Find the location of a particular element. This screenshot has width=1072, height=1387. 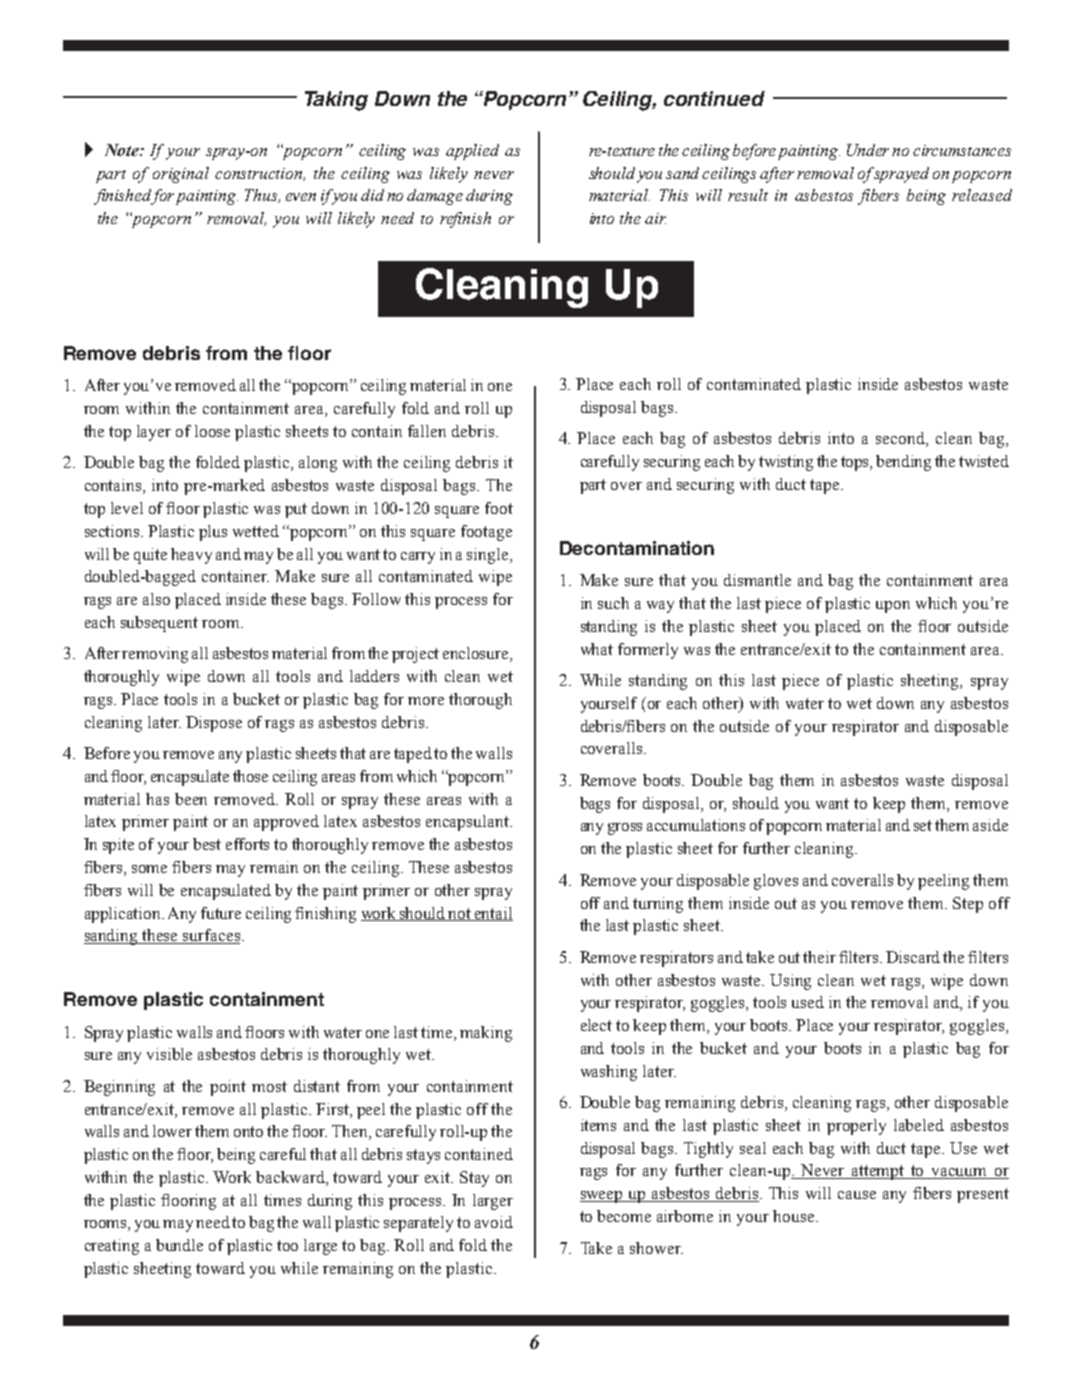

bundle is located at coordinates (179, 1245).
